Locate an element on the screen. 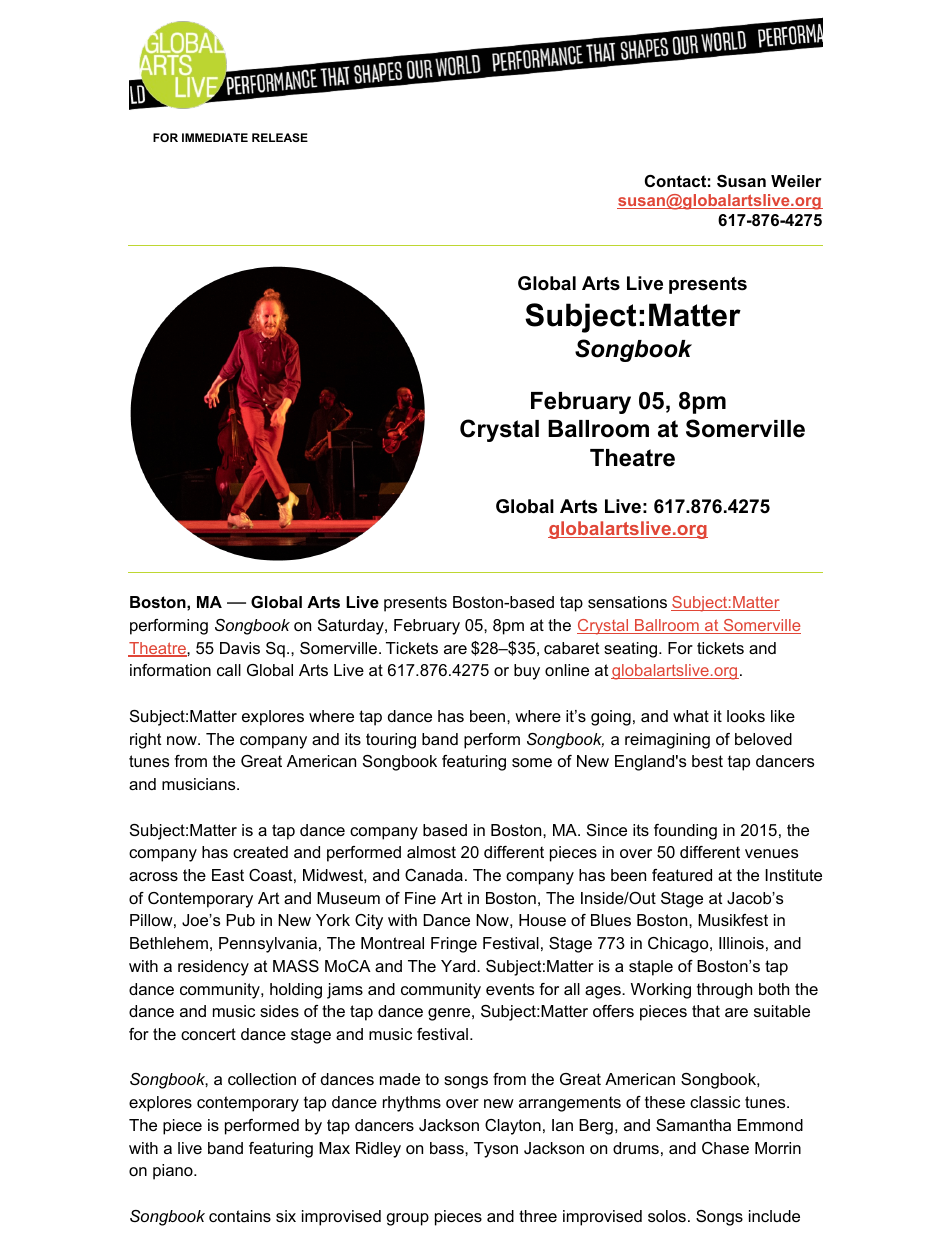 Image resolution: width=952 pixels, height=1233 pixels. contains is located at coordinates (240, 1216).
